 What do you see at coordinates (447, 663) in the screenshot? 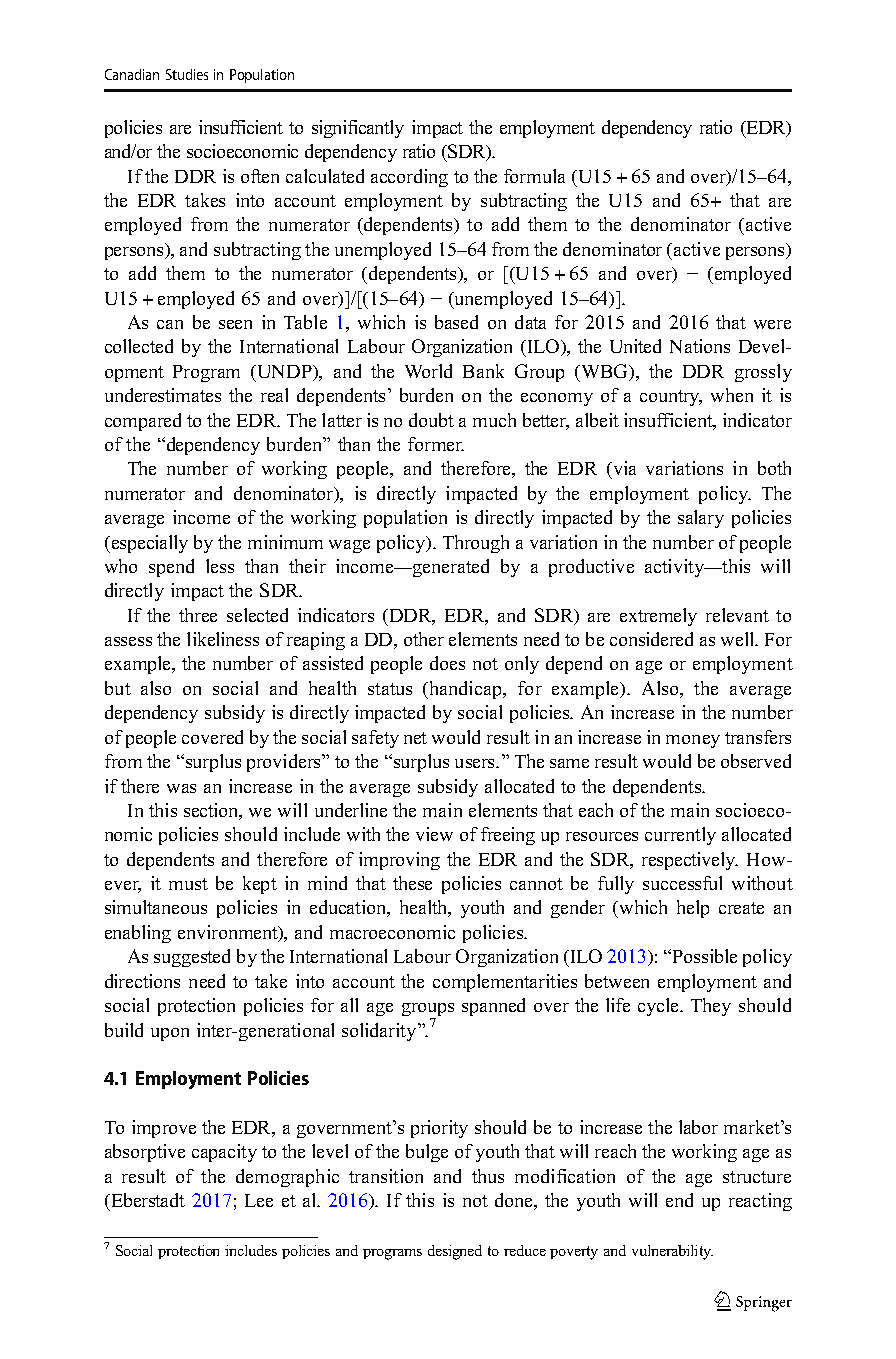
I see `does` at bounding box center [447, 663].
